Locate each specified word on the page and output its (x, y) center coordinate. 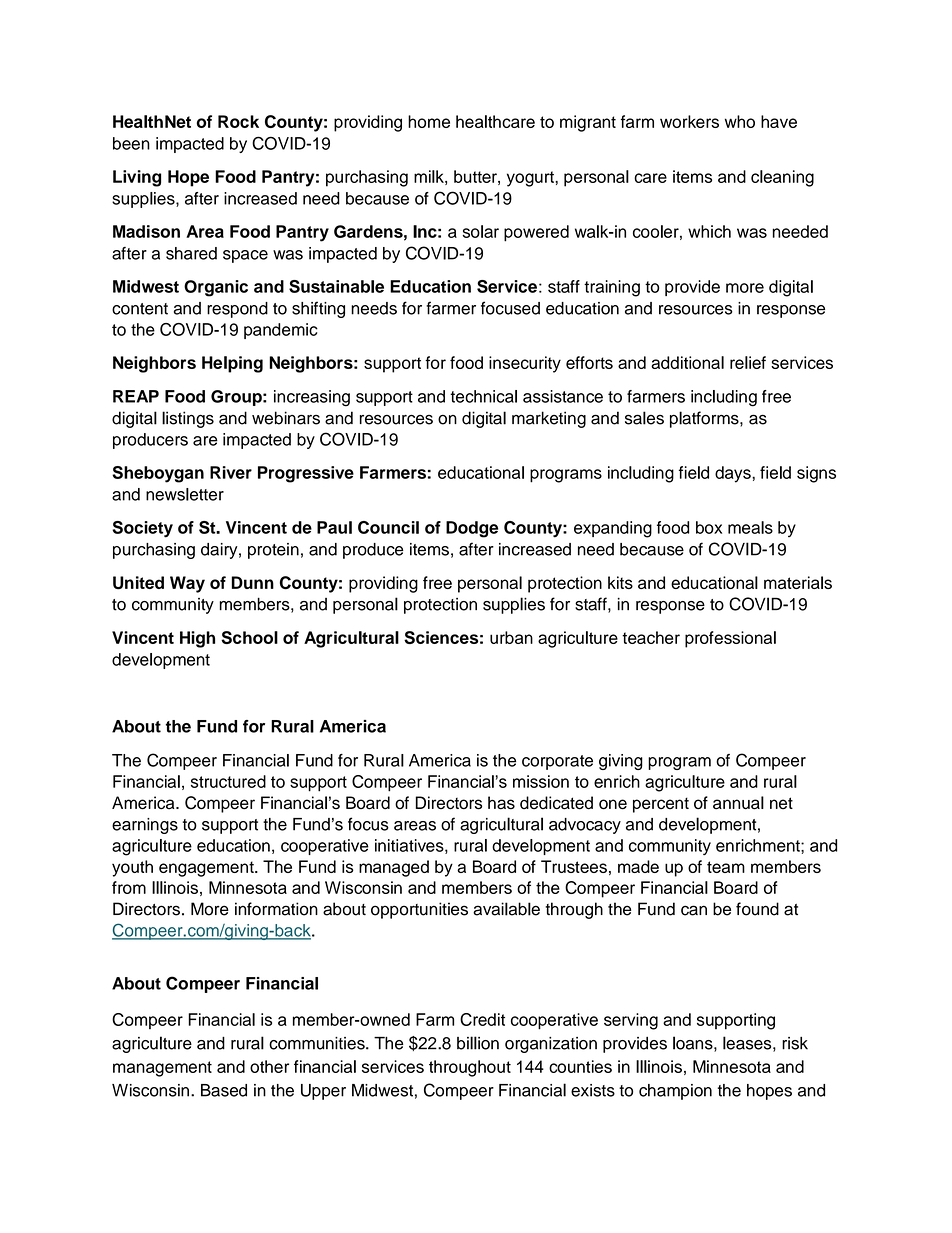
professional (730, 639)
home (429, 121)
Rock (238, 121)
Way (187, 584)
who (740, 121)
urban (511, 637)
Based (224, 1090)
